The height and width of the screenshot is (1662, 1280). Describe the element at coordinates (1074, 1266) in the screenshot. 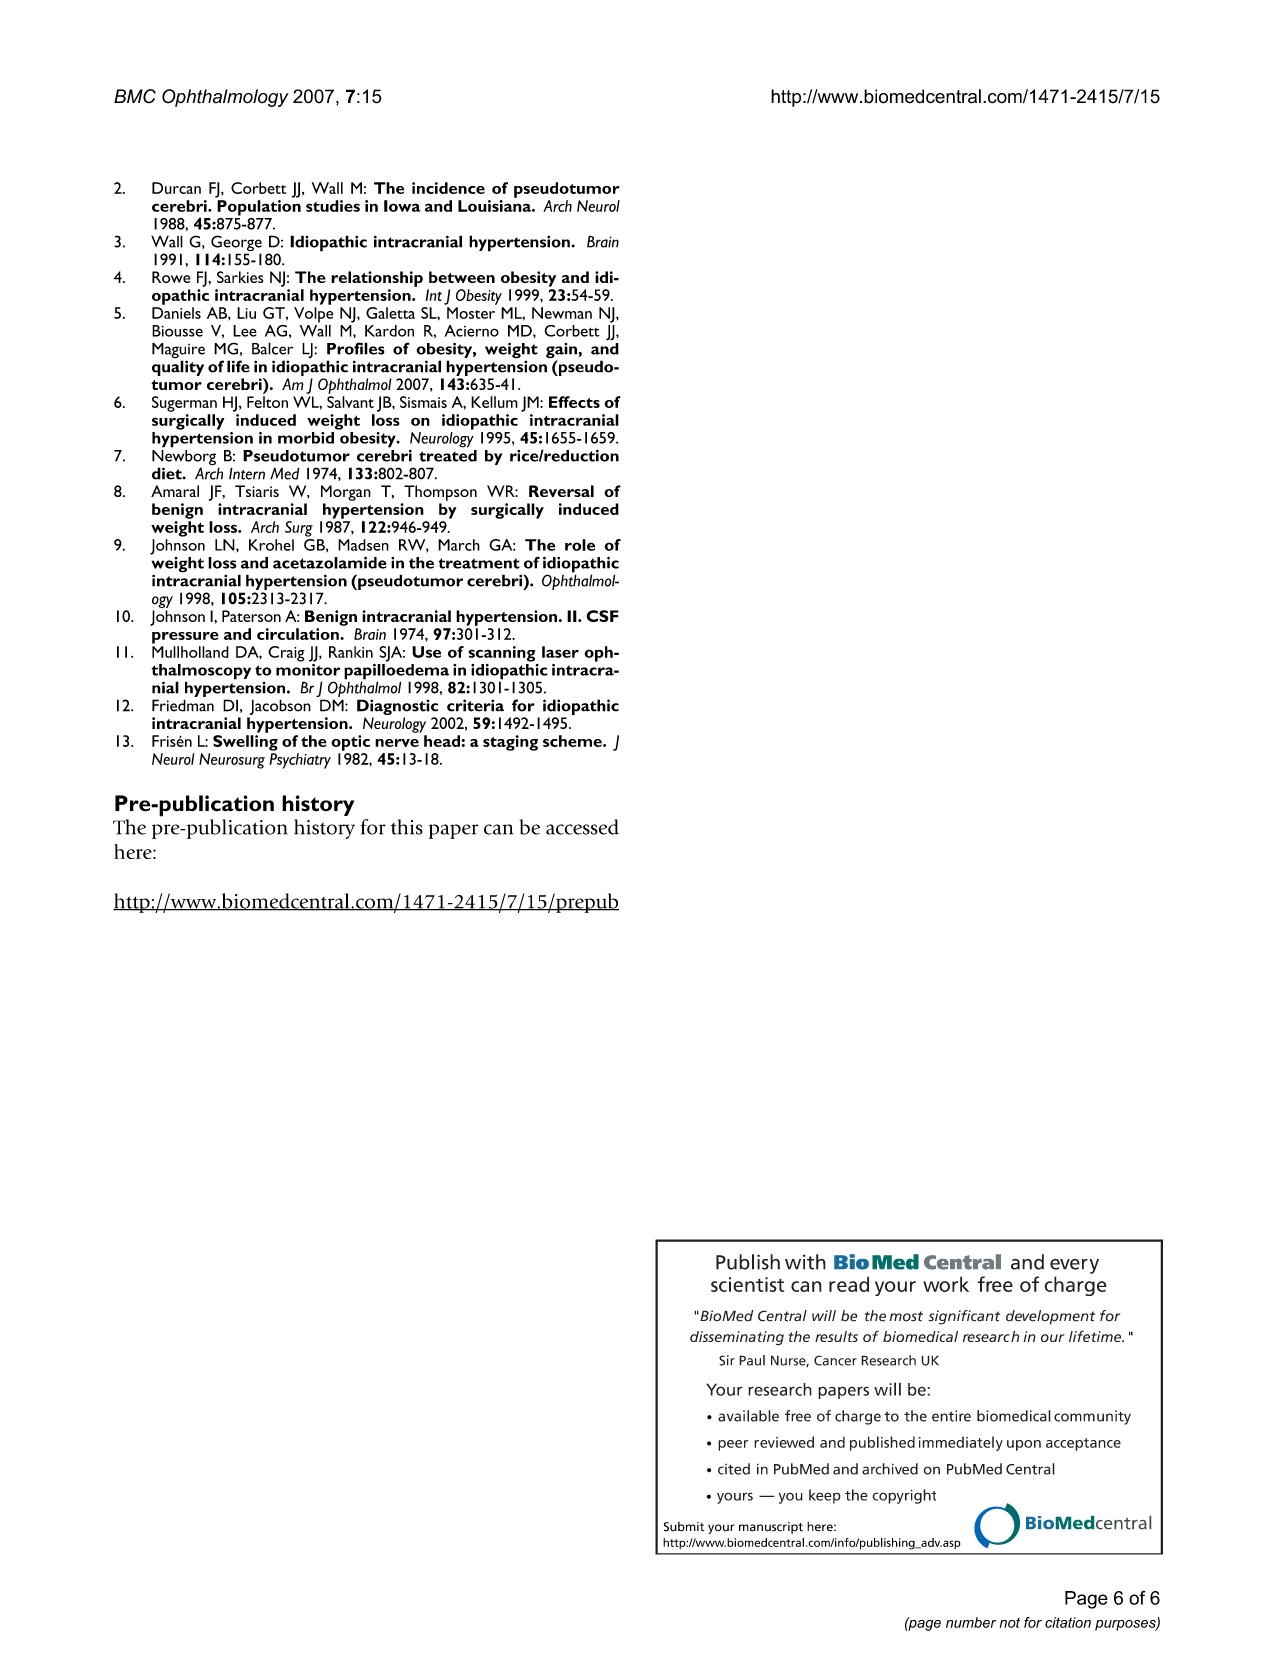

I see `every` at that location.
